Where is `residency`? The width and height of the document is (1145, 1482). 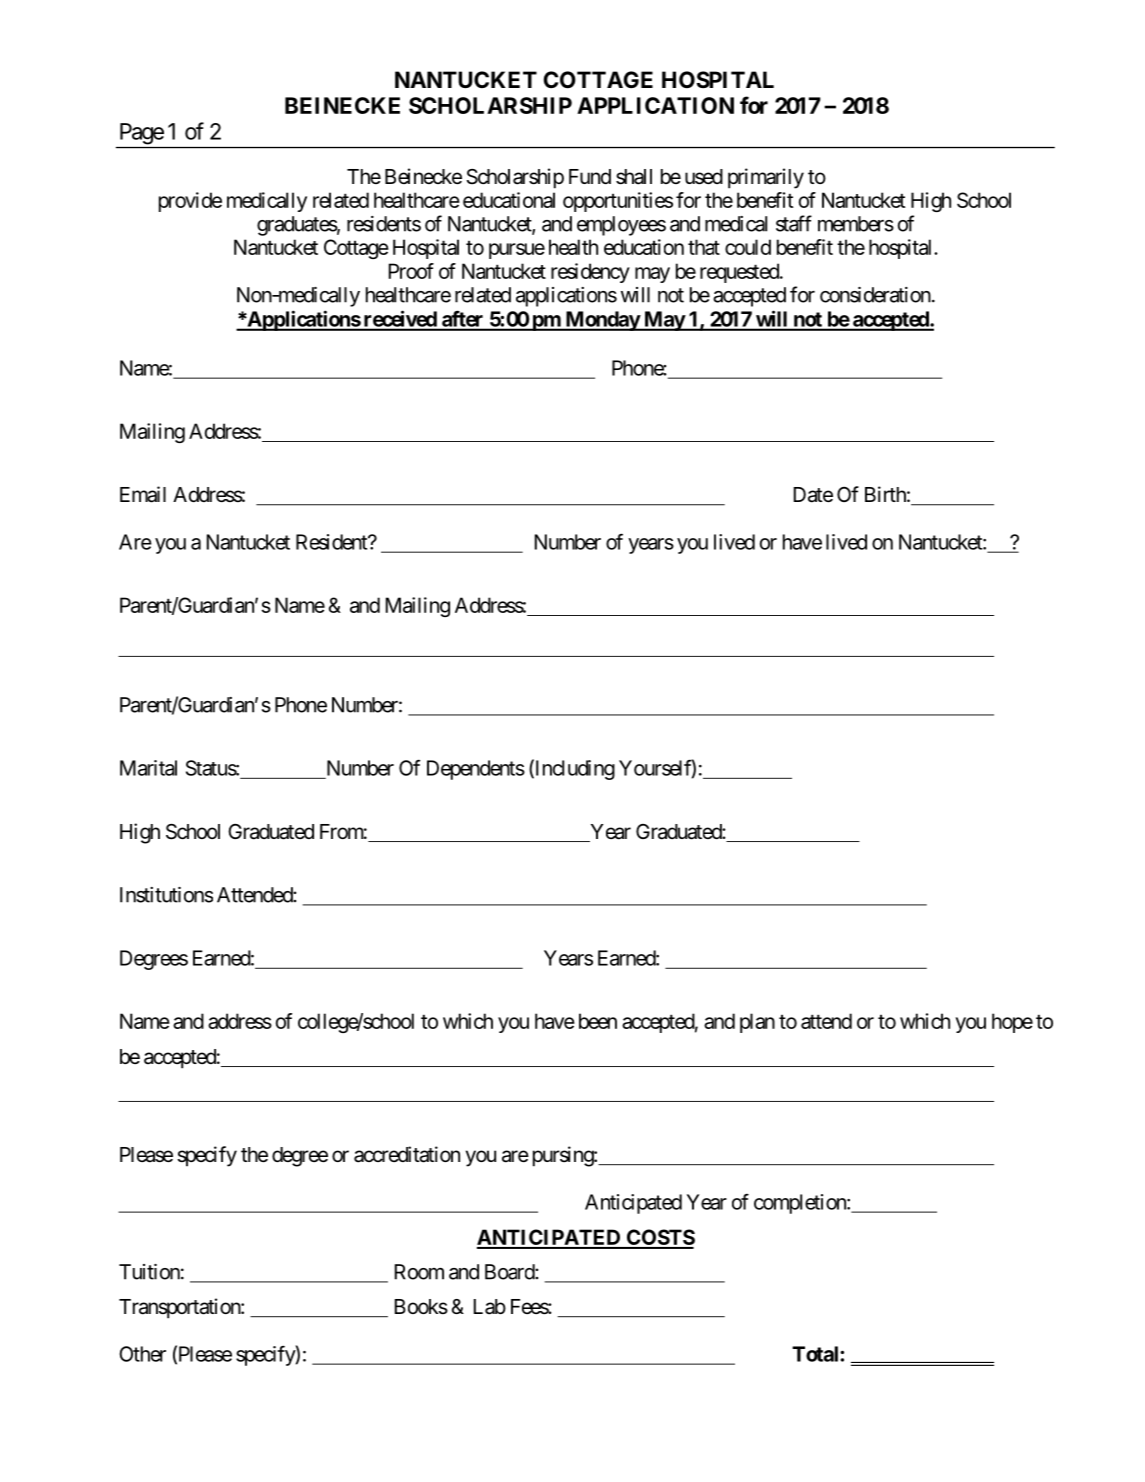 residency is located at coordinates (590, 273).
